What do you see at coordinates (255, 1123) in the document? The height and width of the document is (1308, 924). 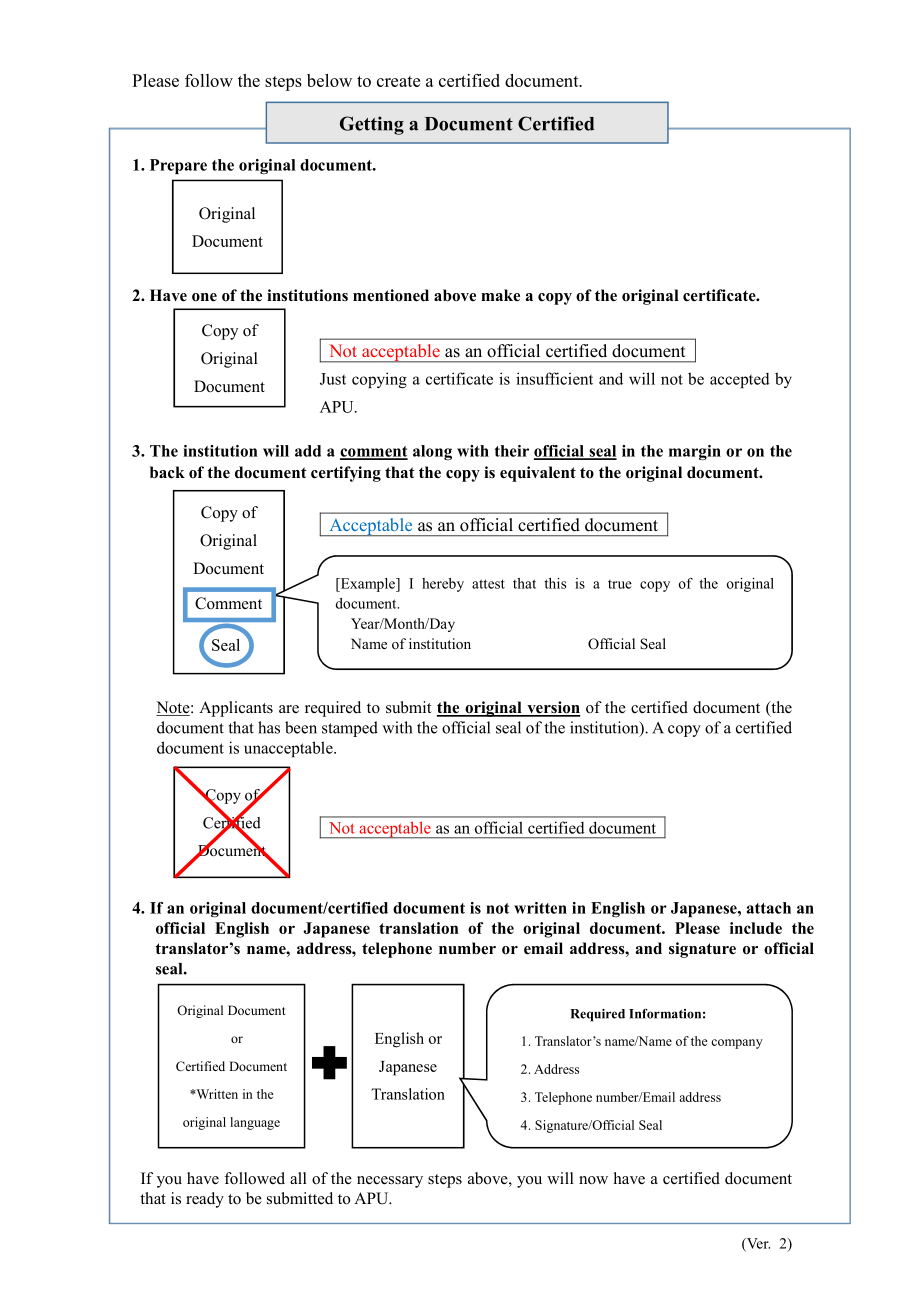 I see `language` at bounding box center [255, 1123].
